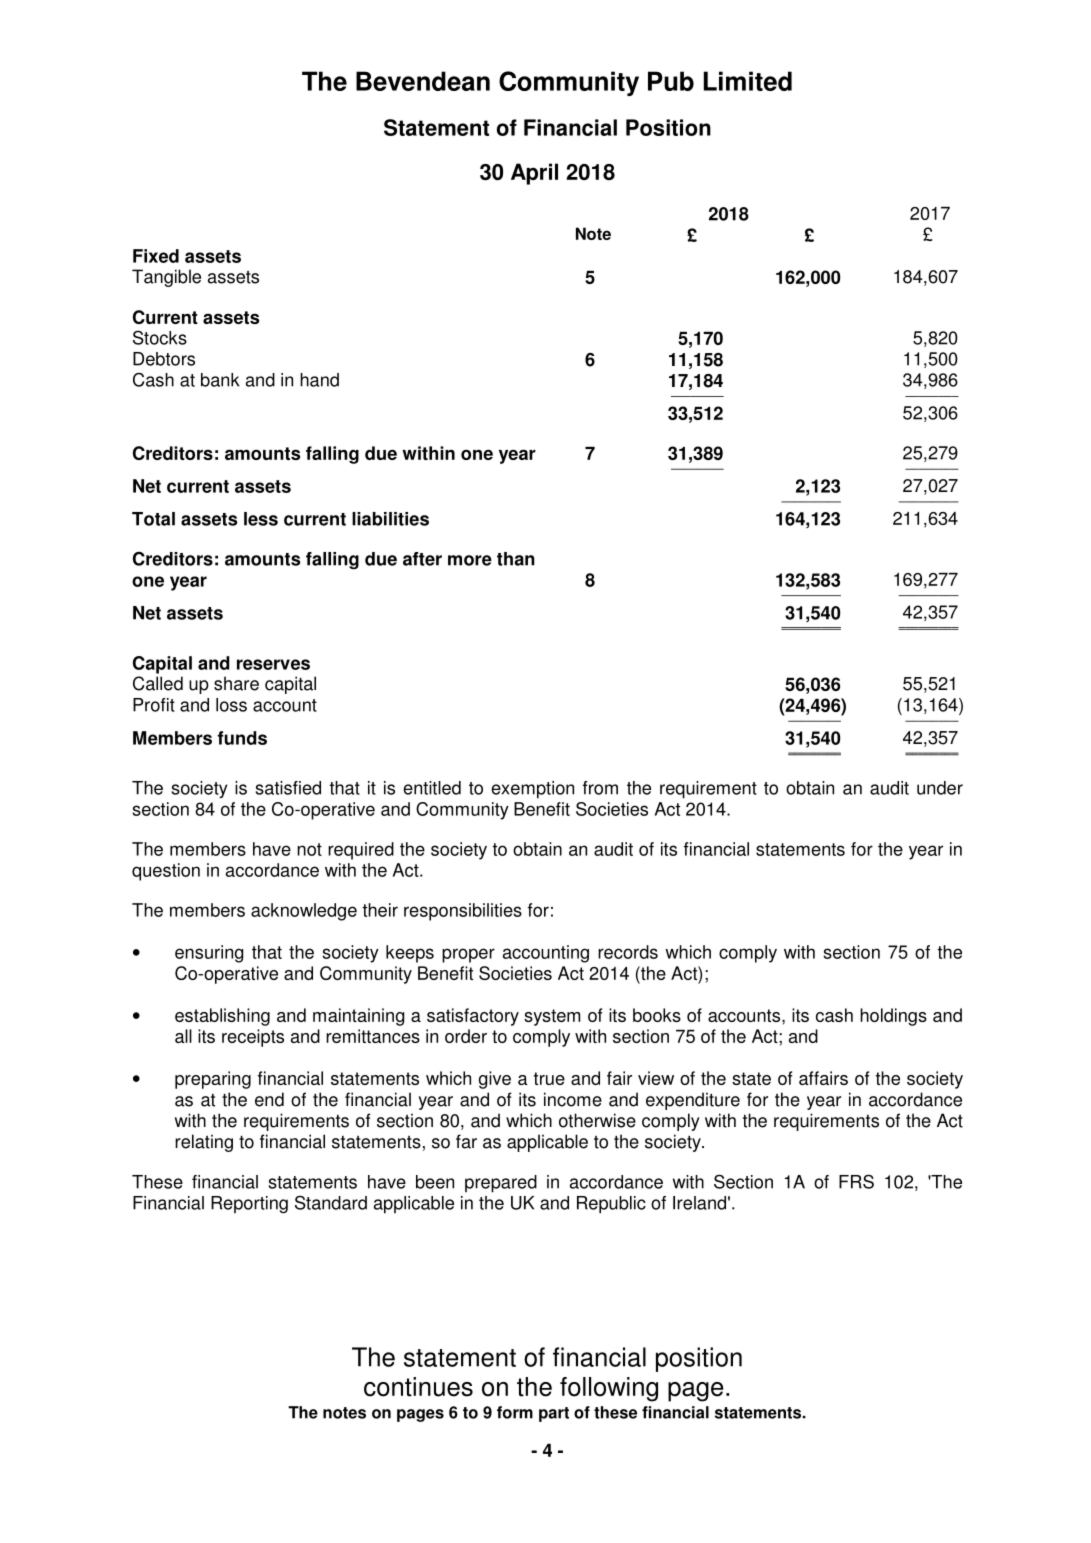  What do you see at coordinates (204, 1143) in the image?
I see `relating` at bounding box center [204, 1143].
